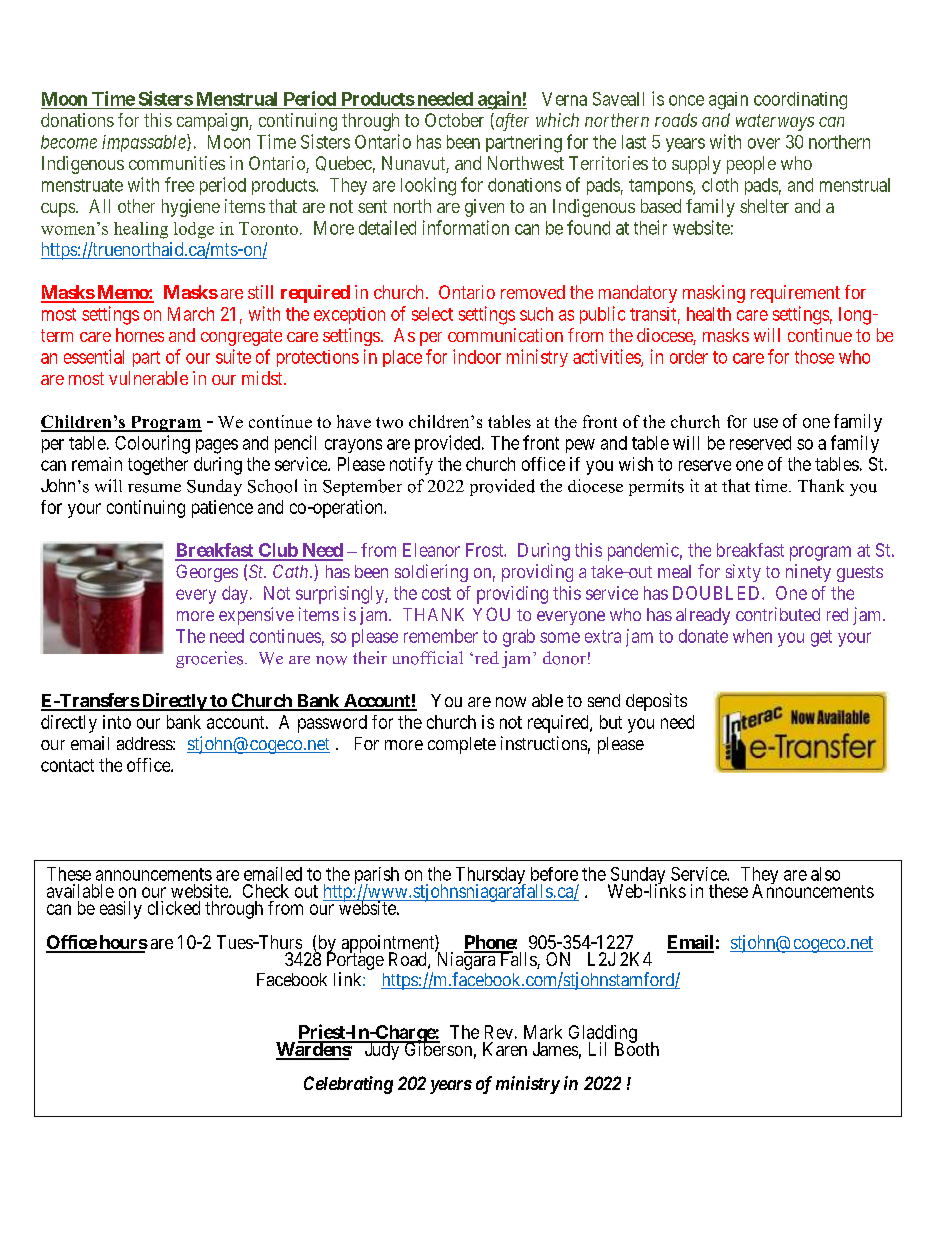  I want to click on deposits, so click(656, 702).
